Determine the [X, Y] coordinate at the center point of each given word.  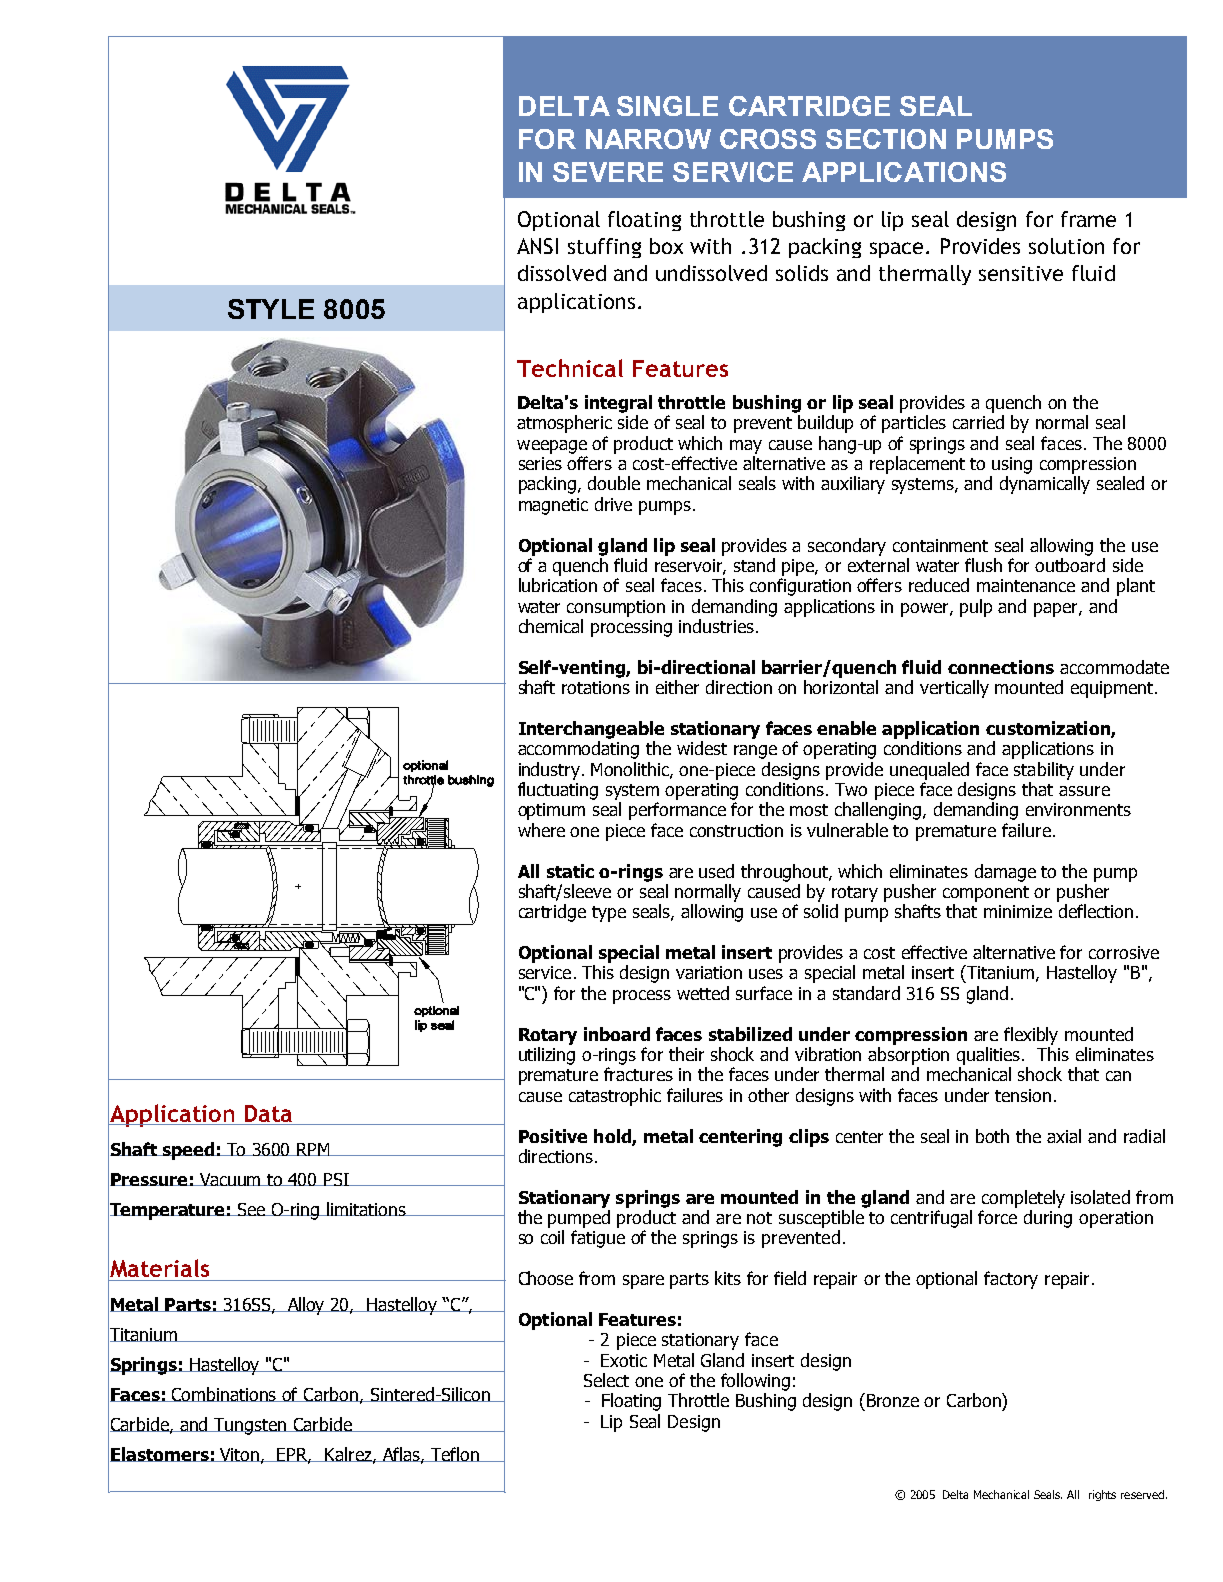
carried [978, 422]
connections [1001, 667]
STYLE [271, 309]
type [609, 914]
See [251, 1209]
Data [268, 1113]
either [677, 687]
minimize [1018, 911]
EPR [293, 1456]
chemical [551, 626]
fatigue [598, 1239]
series [540, 463]
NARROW [648, 139]
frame [1088, 219]
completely [1023, 1199]
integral [618, 404]
